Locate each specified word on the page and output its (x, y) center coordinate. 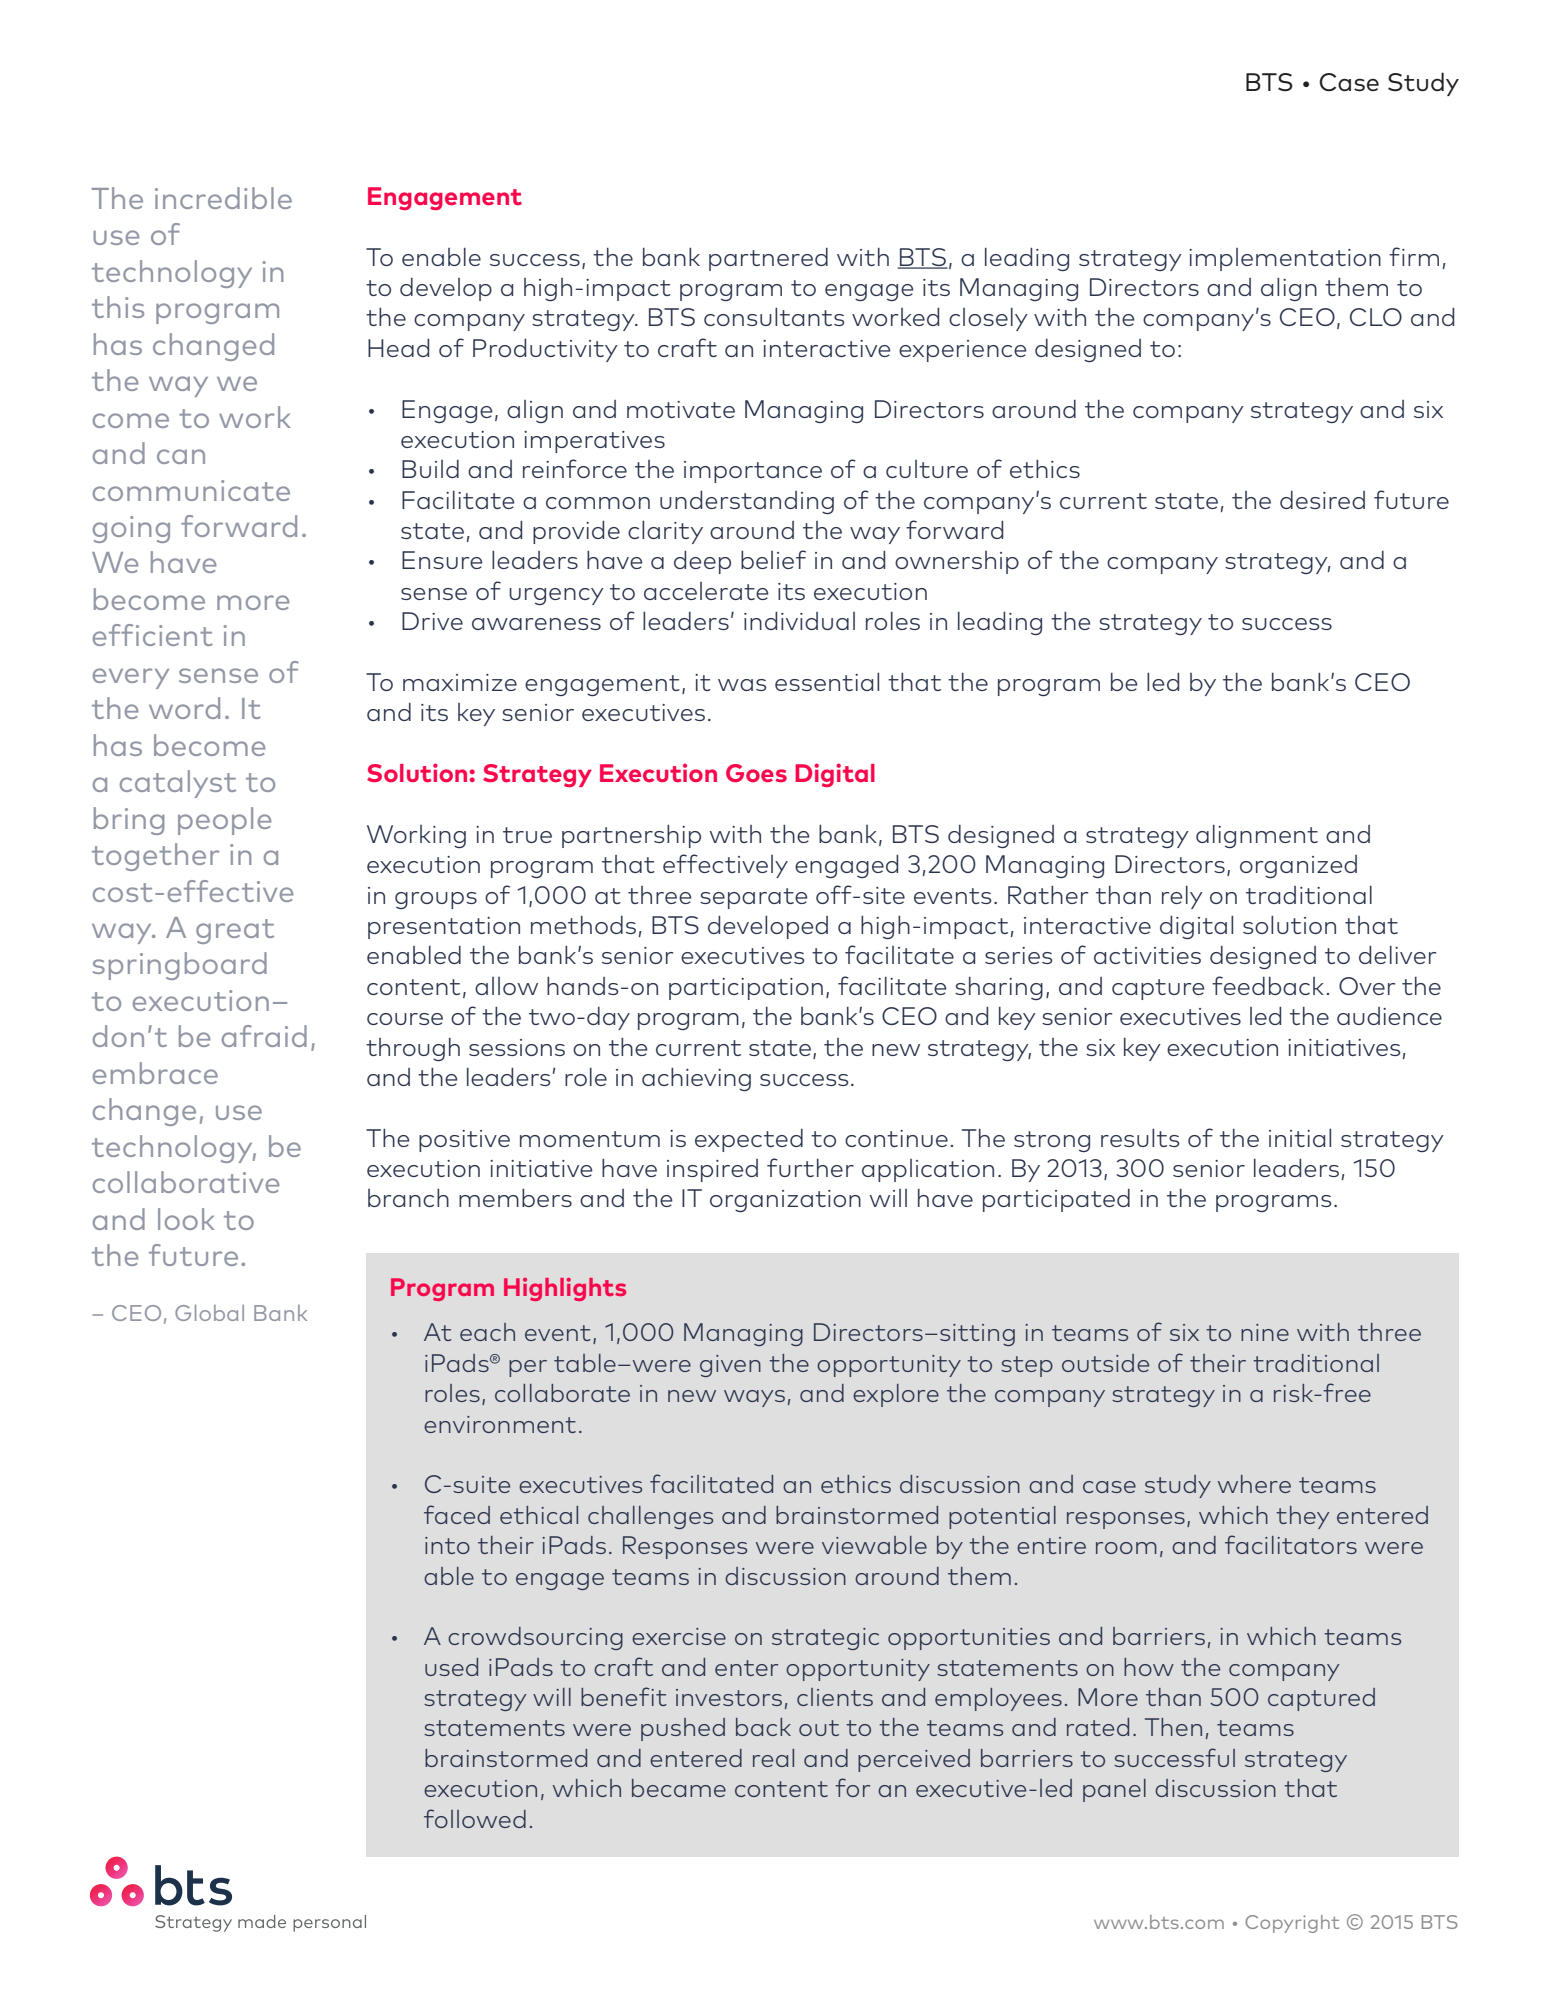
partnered (768, 259)
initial (1300, 1138)
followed (475, 1818)
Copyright (1292, 1924)
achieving (696, 1079)
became (679, 1788)
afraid (264, 1036)
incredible (223, 198)
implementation (1285, 259)
